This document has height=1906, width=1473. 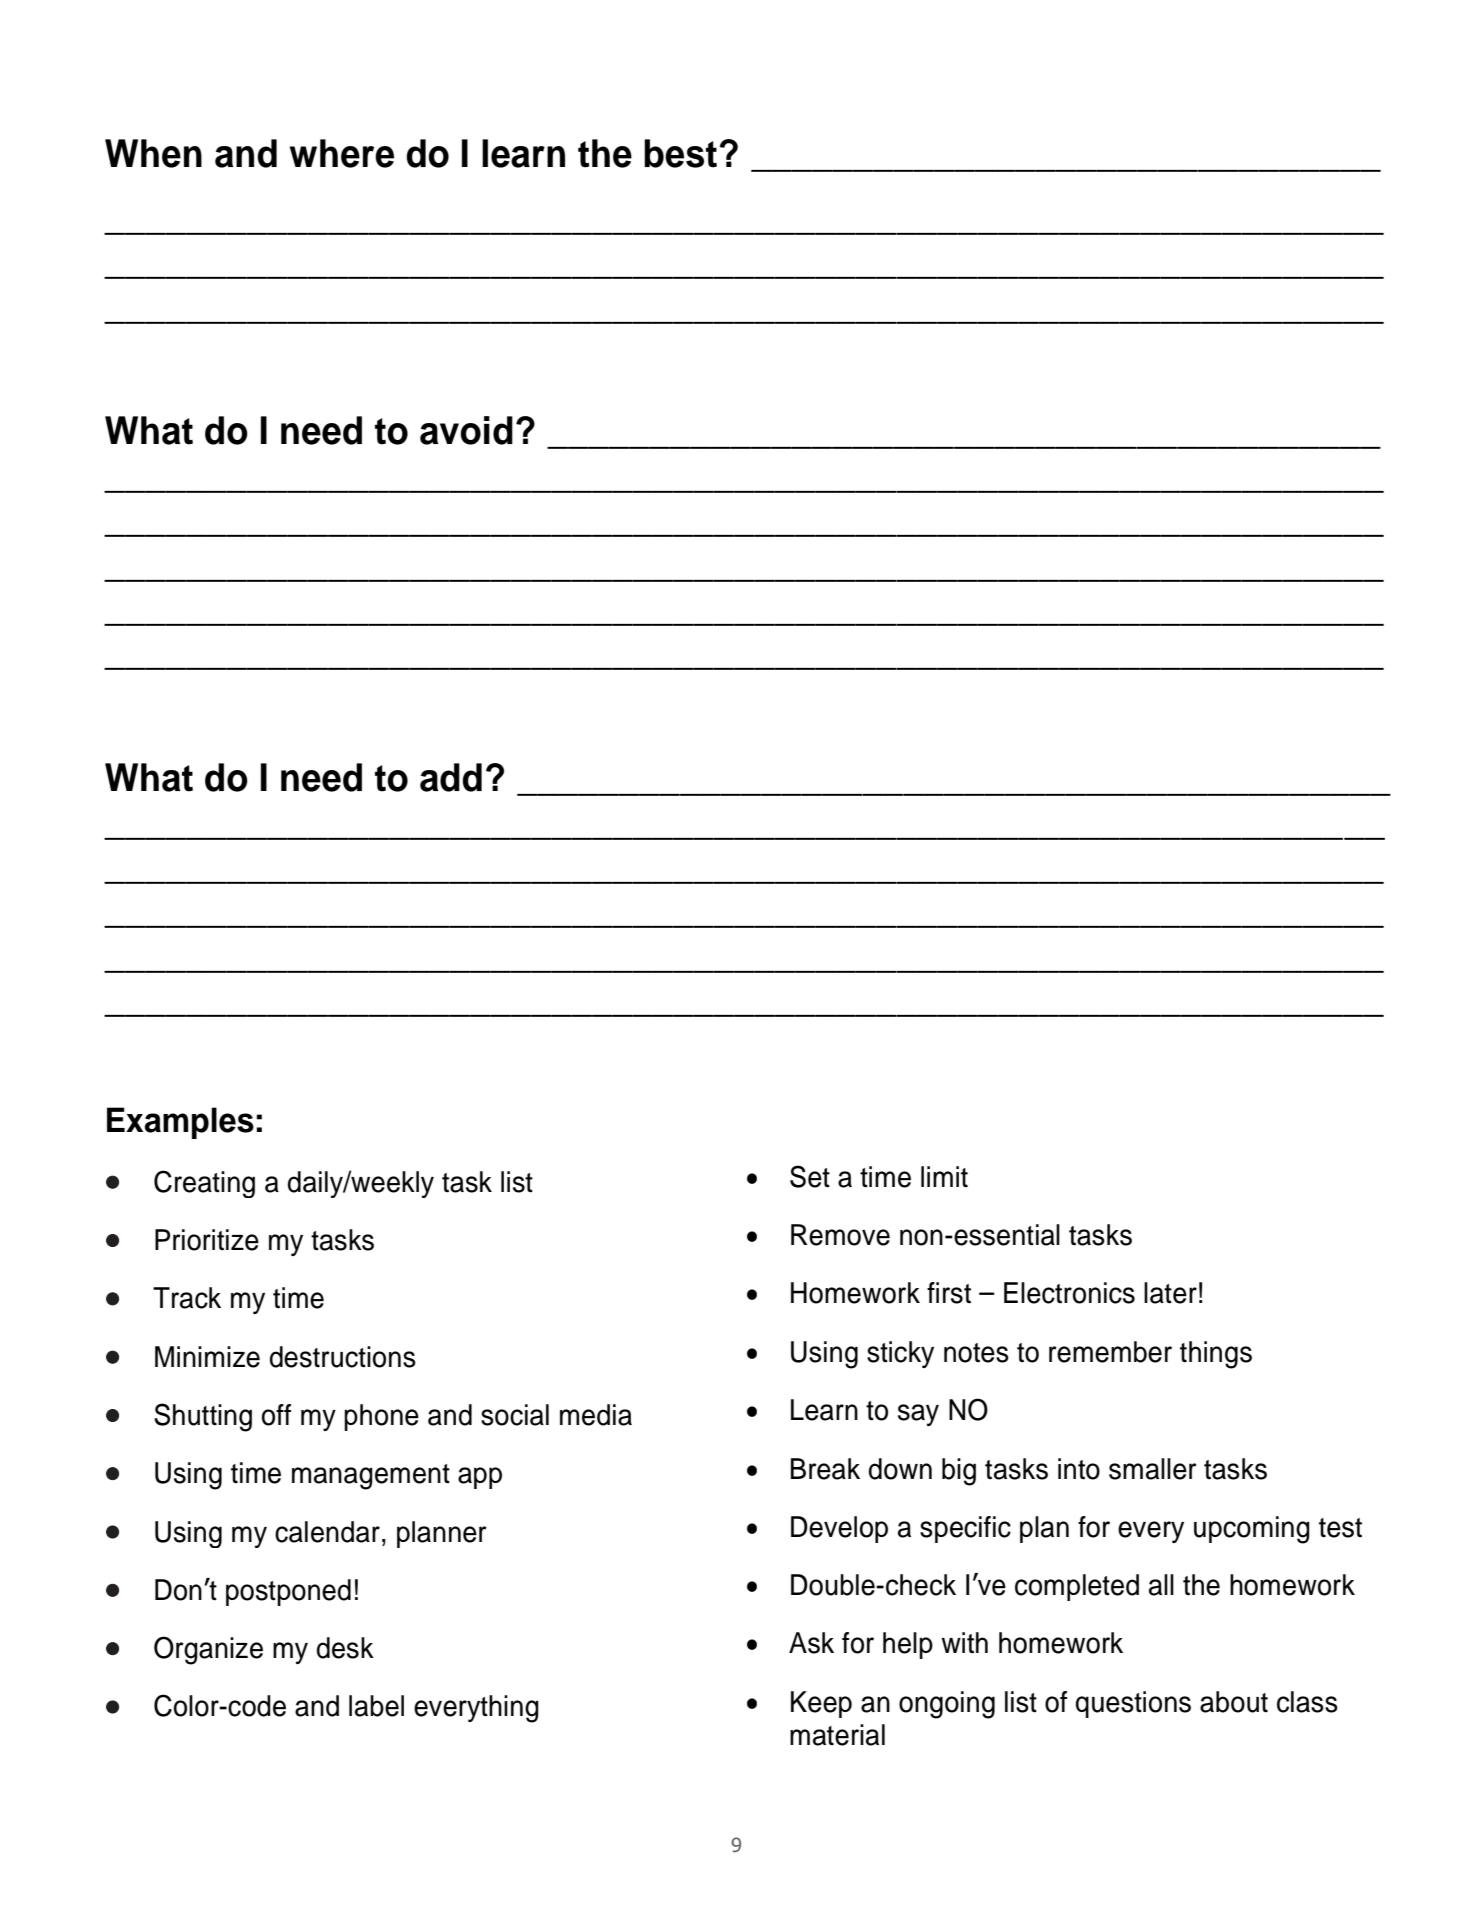 I want to click on Examples, so click(x=180, y=1123).
